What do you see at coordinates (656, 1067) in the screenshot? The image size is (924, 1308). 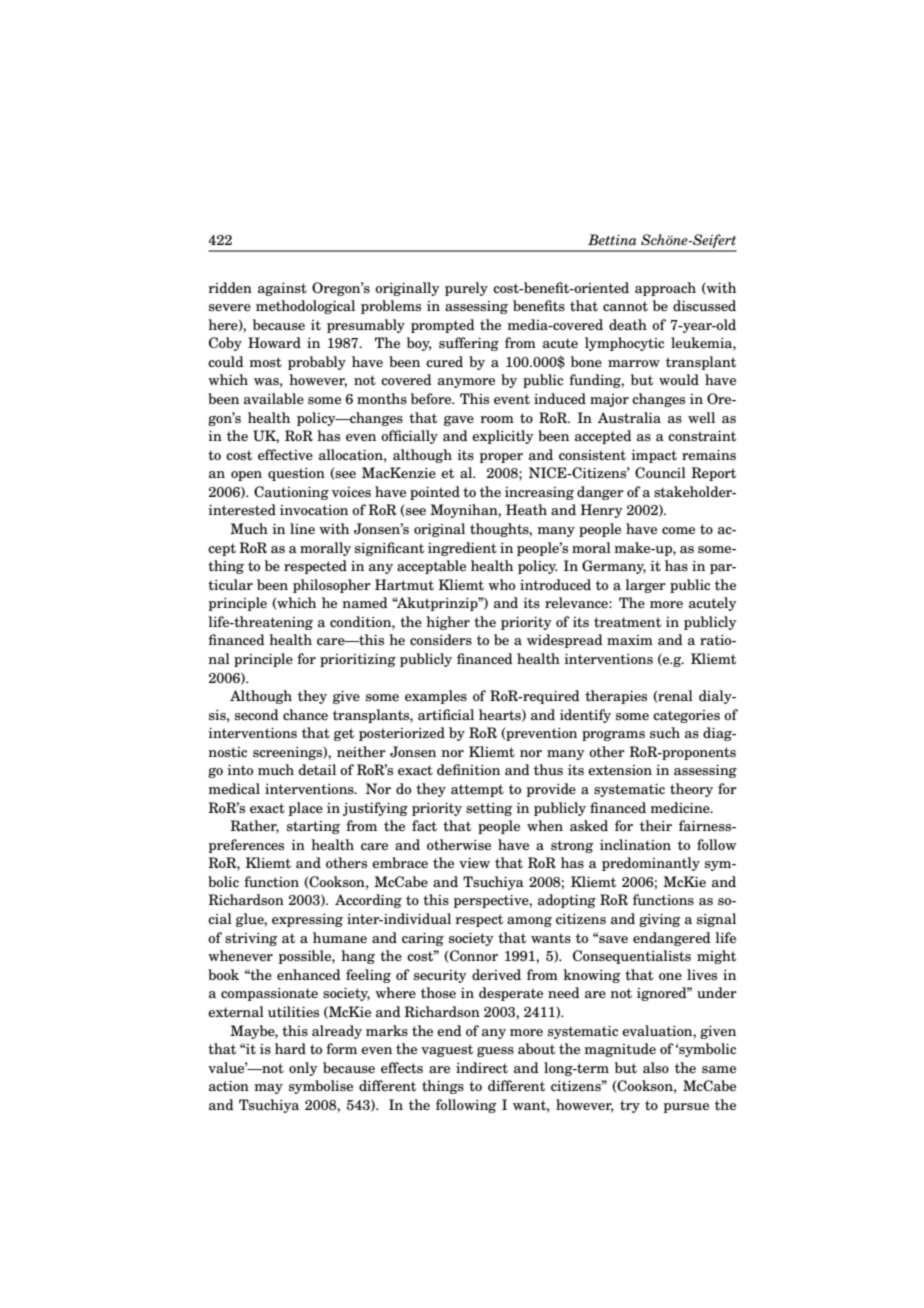 I see `also` at bounding box center [656, 1067].
